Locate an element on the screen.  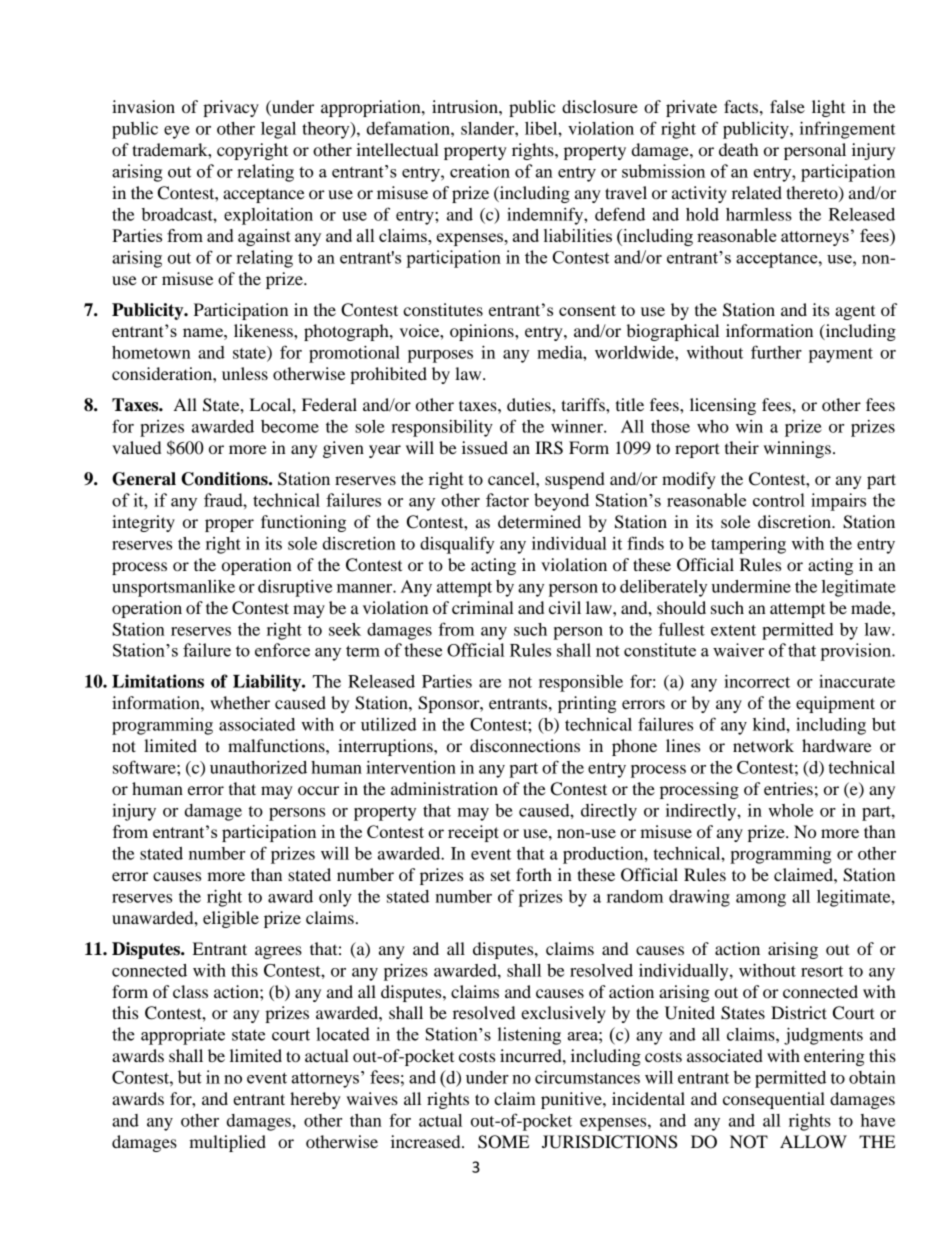
creation is located at coordinates (480, 171).
